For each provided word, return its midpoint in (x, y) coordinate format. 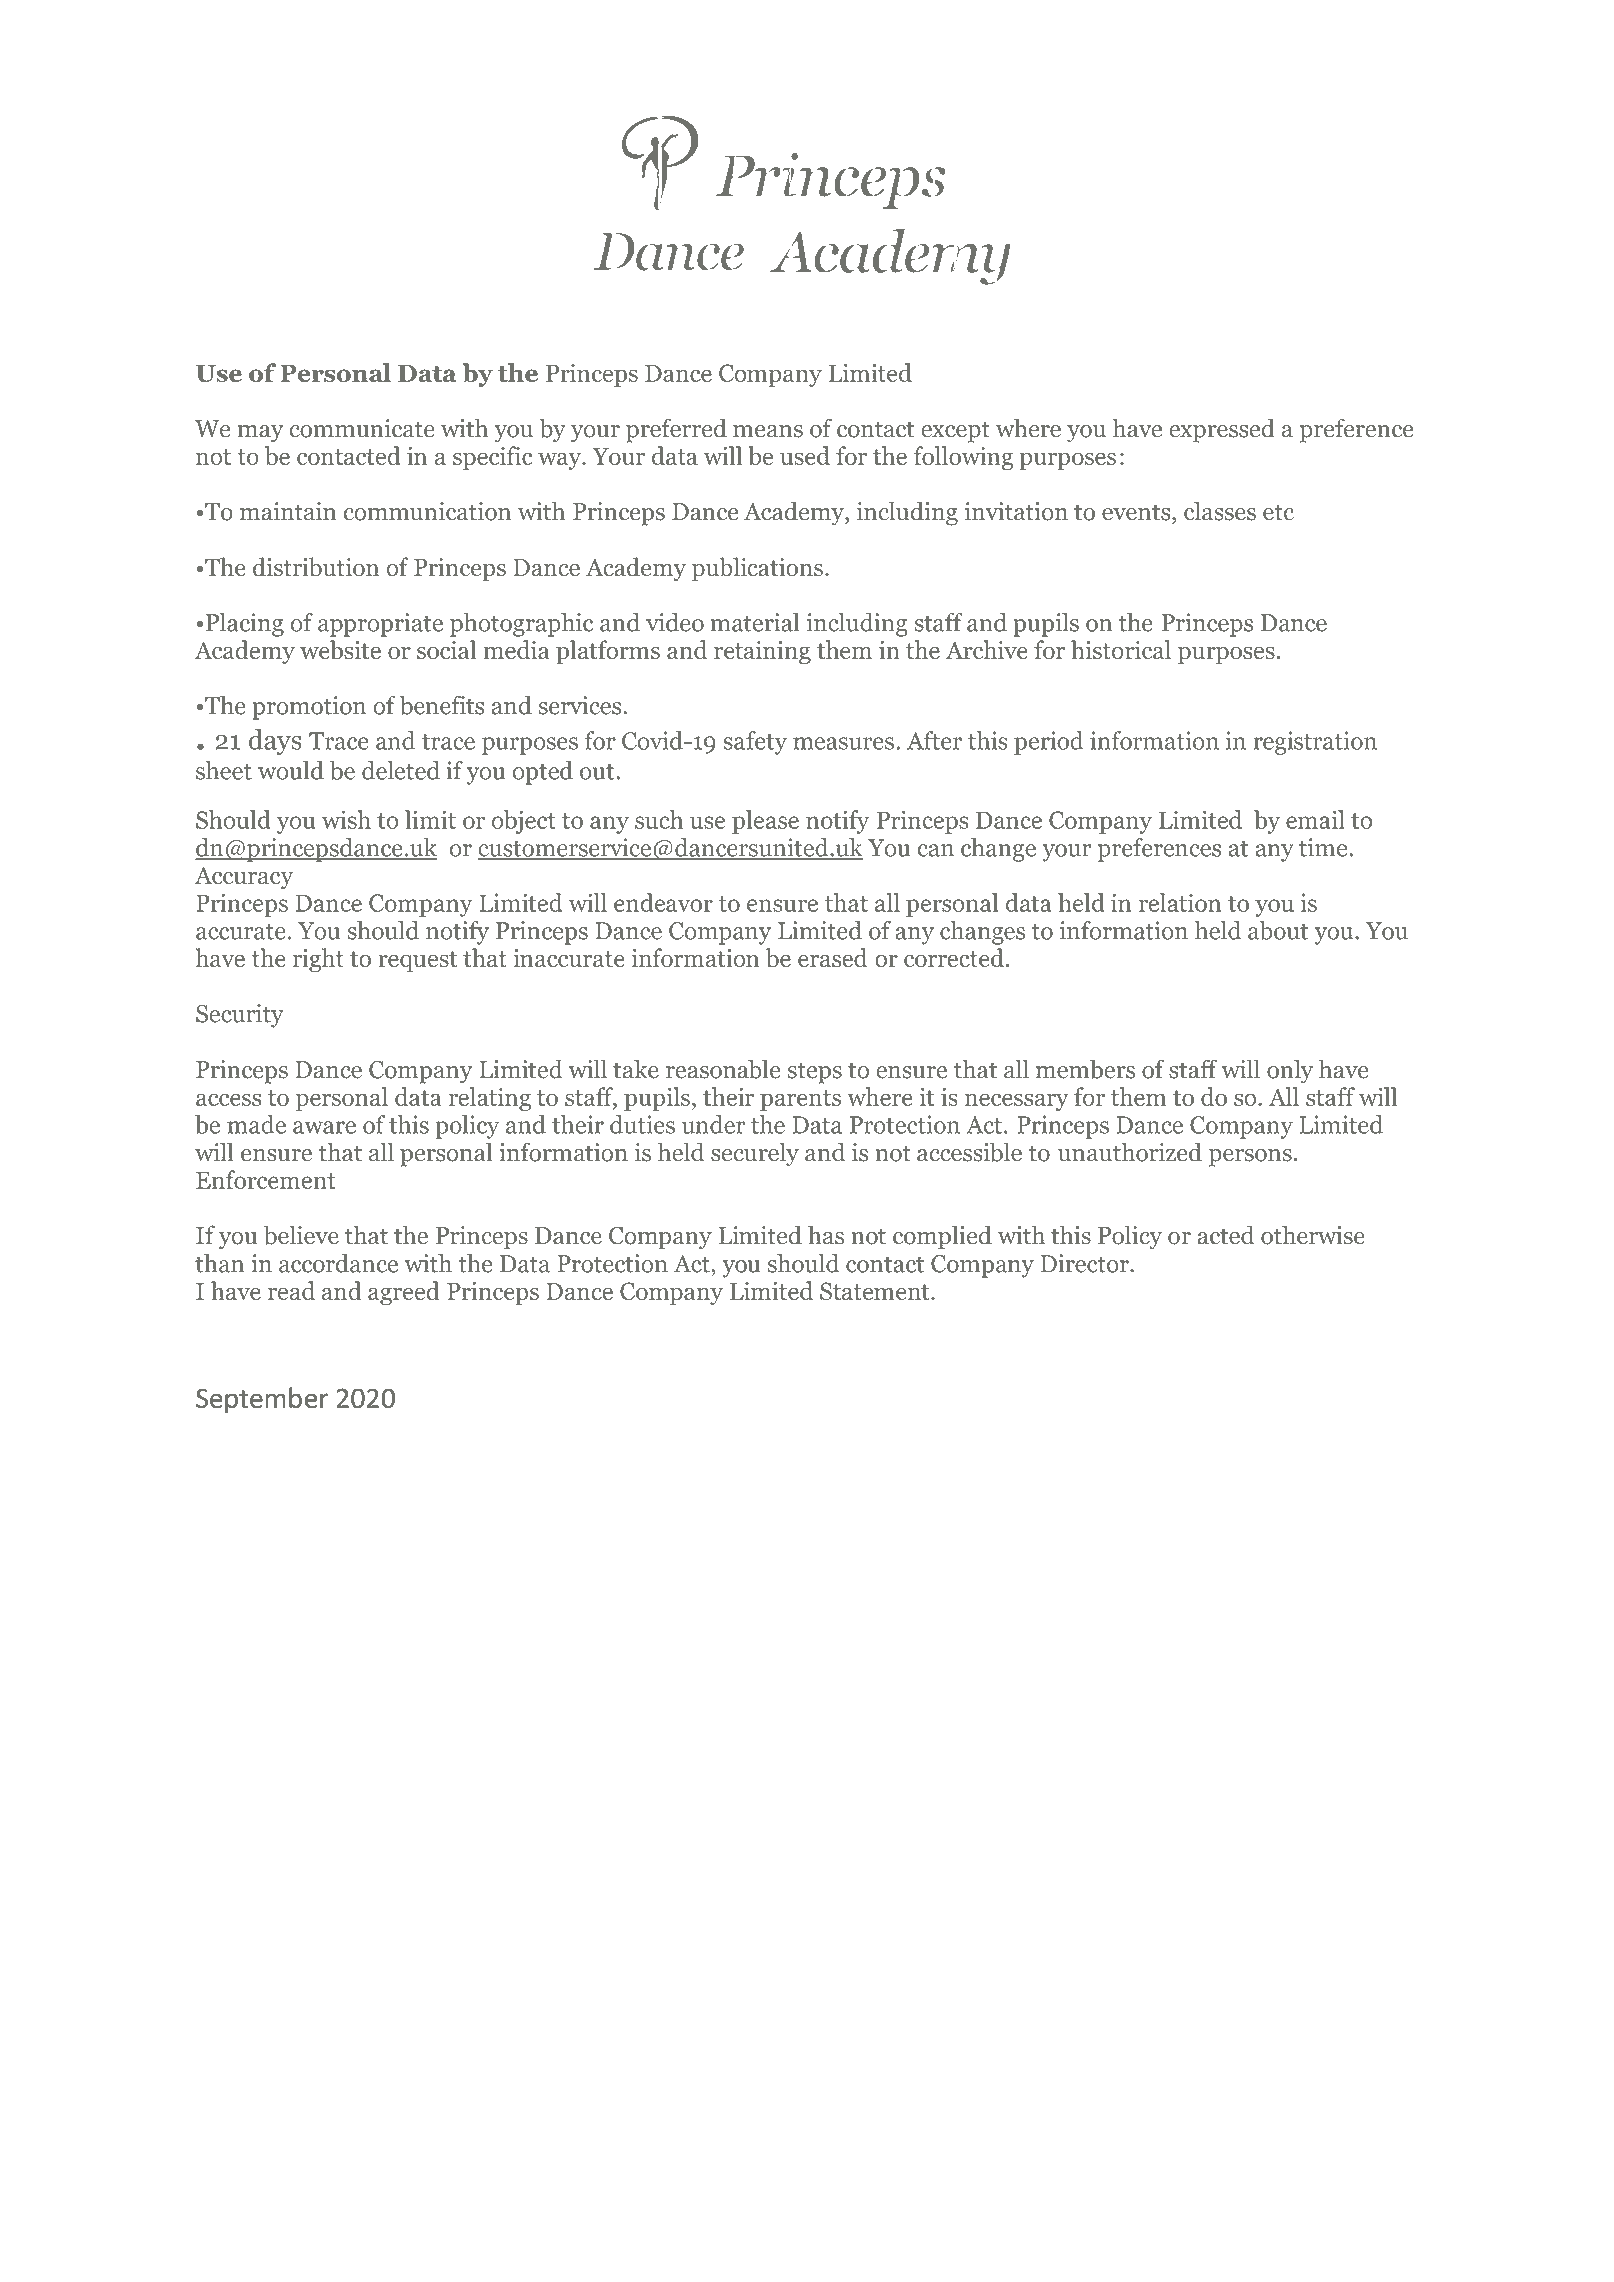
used (805, 455)
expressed (1222, 430)
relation (1180, 902)
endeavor (663, 902)
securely (755, 1154)
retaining (762, 652)
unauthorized (1130, 1152)
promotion (309, 708)
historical (1121, 650)
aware (324, 1127)
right (318, 960)
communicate (362, 428)
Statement (876, 1291)
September (262, 1400)
